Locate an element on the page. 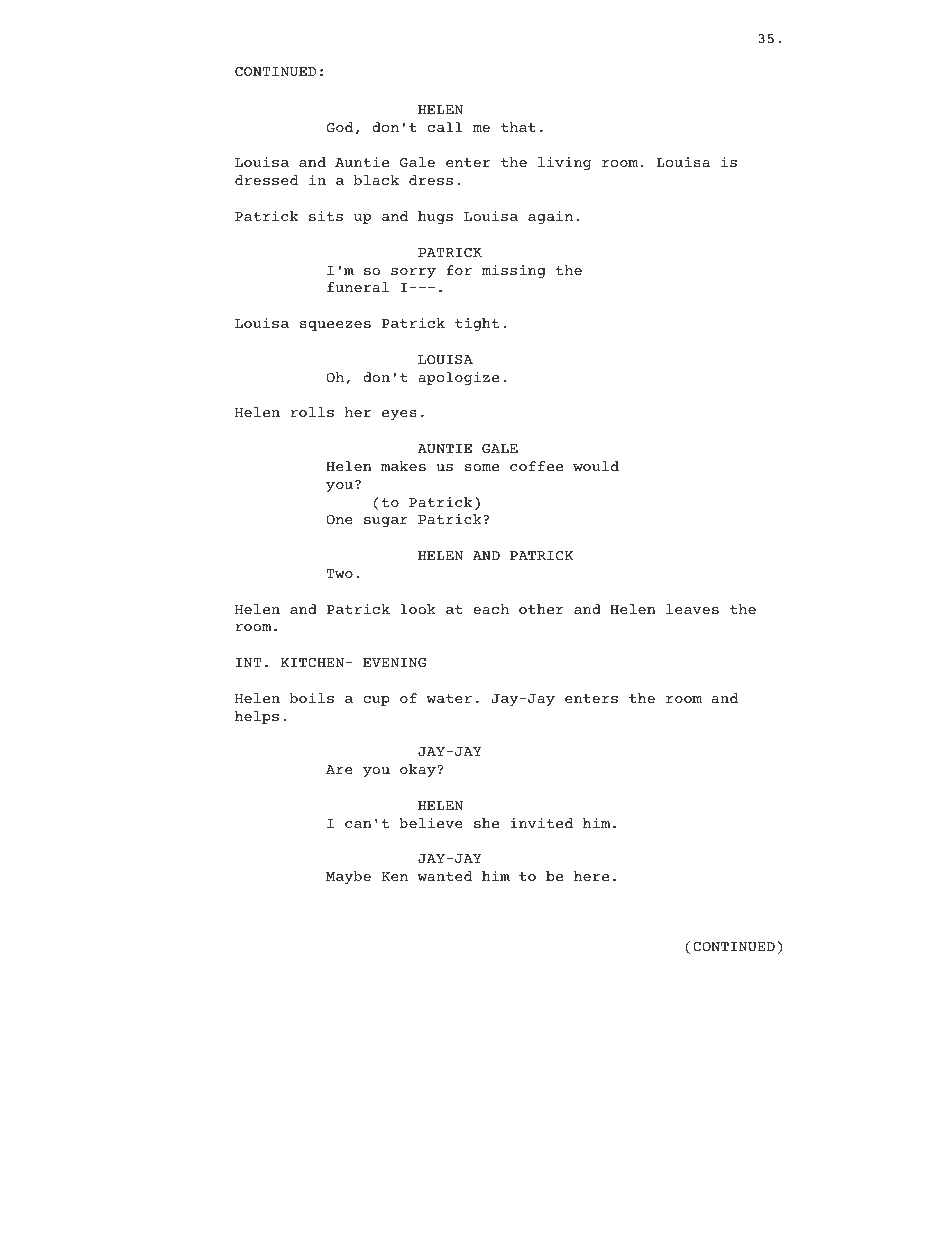 Image resolution: width=952 pixels, height=1233 pixels. God is located at coordinates (339, 127).
